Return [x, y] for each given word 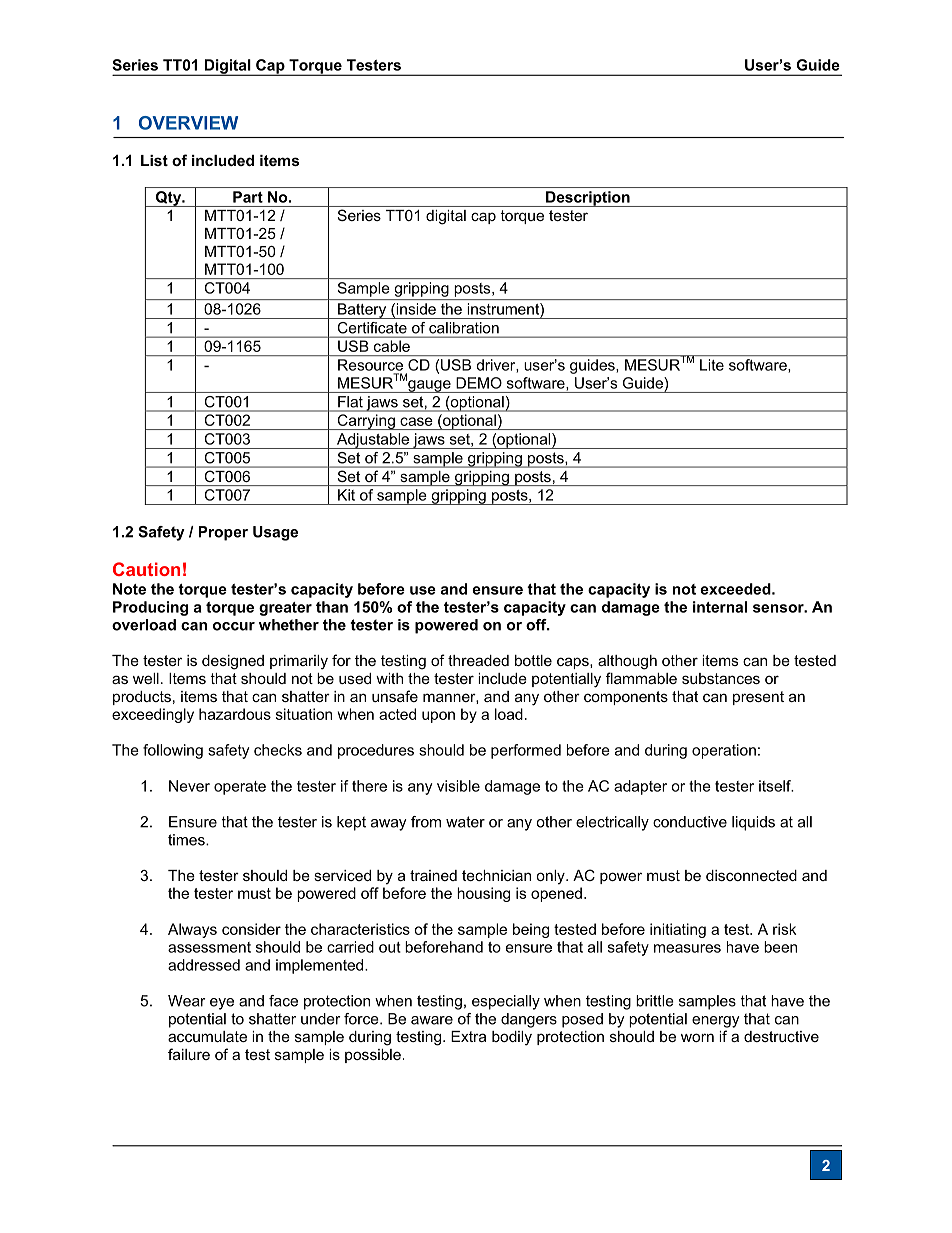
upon [438, 717]
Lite [712, 365]
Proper [223, 533]
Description [588, 199]
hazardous [235, 714]
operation [724, 751]
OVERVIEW [188, 123]
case [416, 421]
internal [720, 607]
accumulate [207, 1036]
